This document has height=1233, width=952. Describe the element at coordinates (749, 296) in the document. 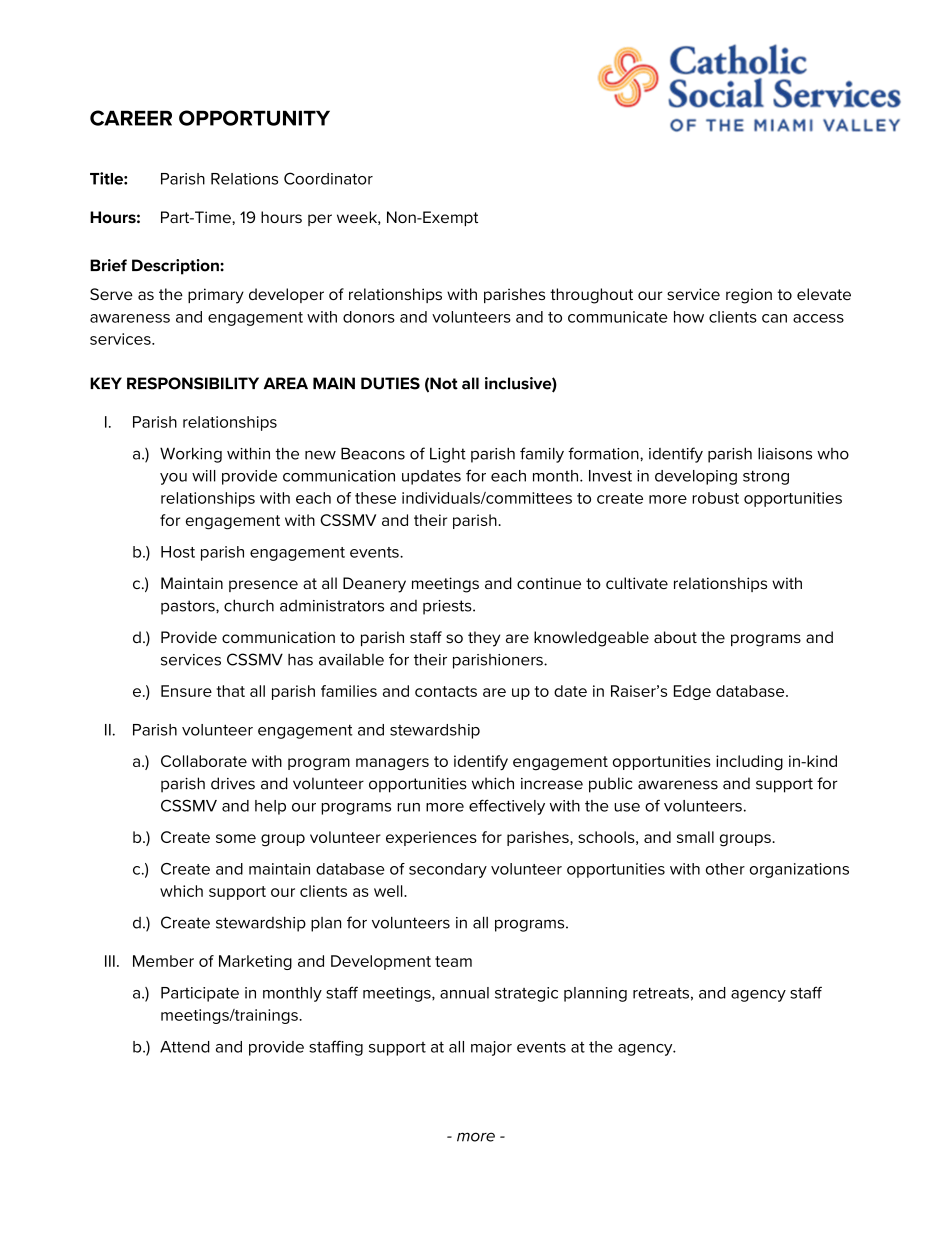

I see `region` at that location.
